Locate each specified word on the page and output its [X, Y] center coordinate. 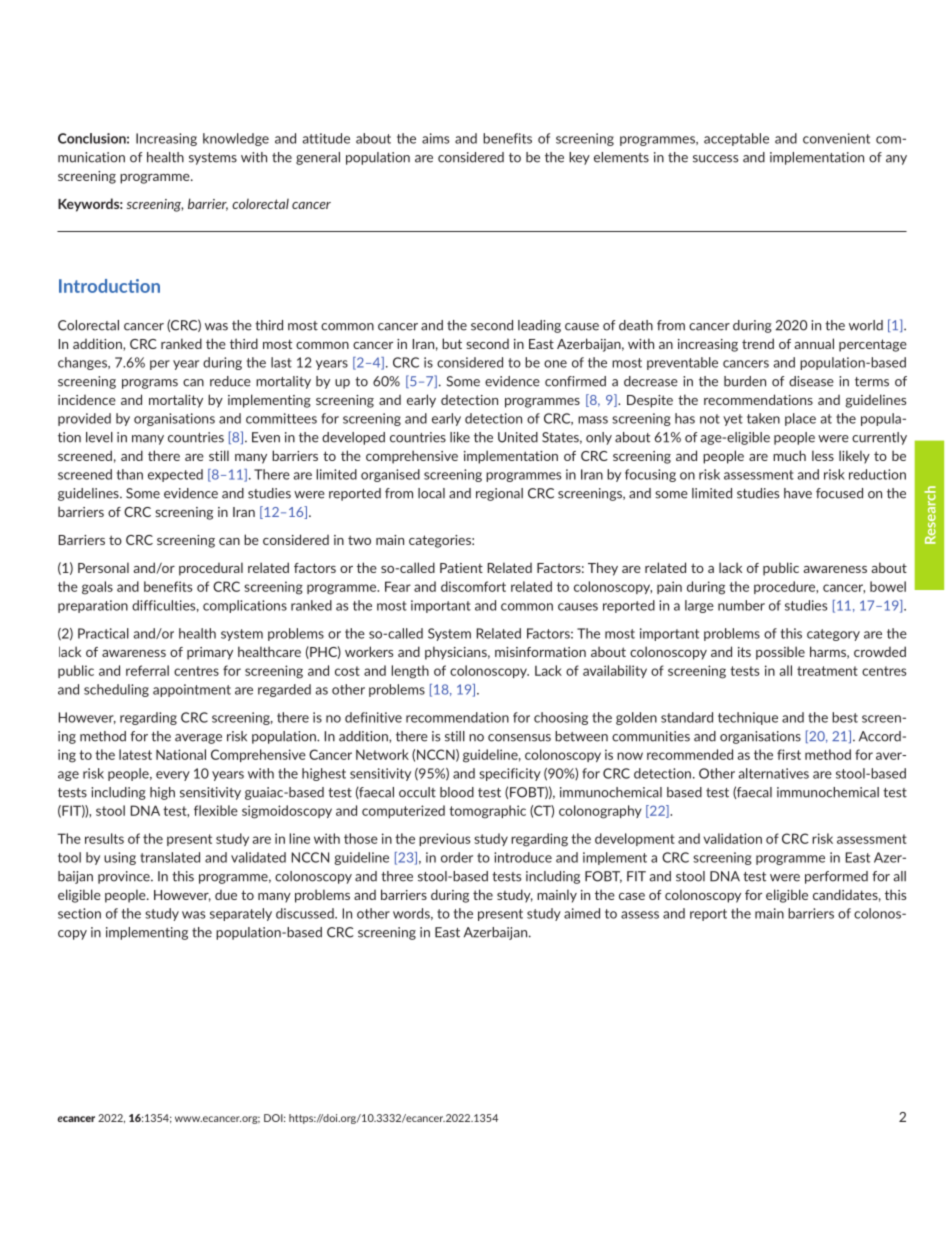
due [226, 895]
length [410, 672]
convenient [836, 138]
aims [435, 138]
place [800, 419]
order [457, 857]
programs [150, 384]
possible [780, 653]
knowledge [236, 139]
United [518, 437]
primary [210, 653]
